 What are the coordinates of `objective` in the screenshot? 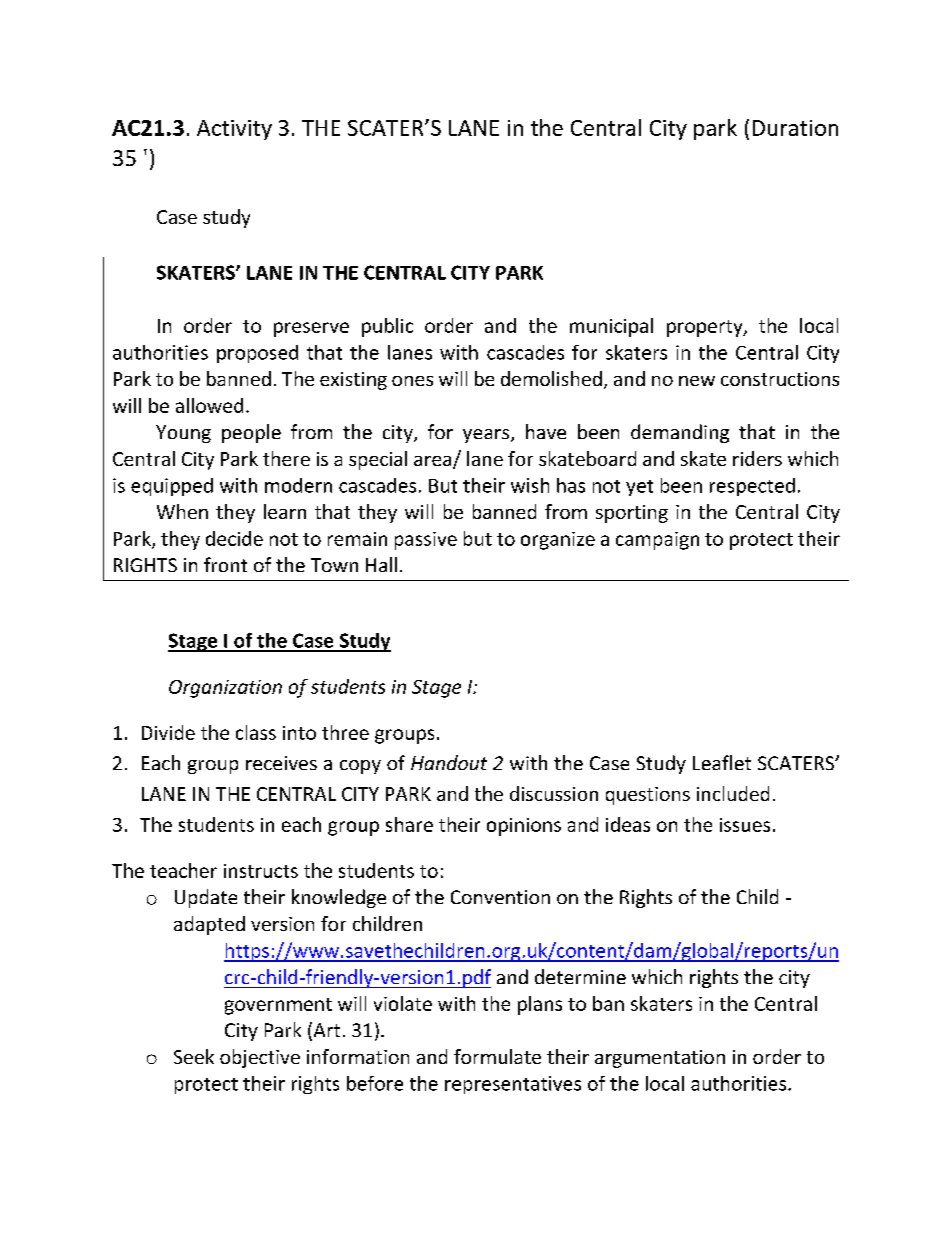 It's located at (260, 1058).
